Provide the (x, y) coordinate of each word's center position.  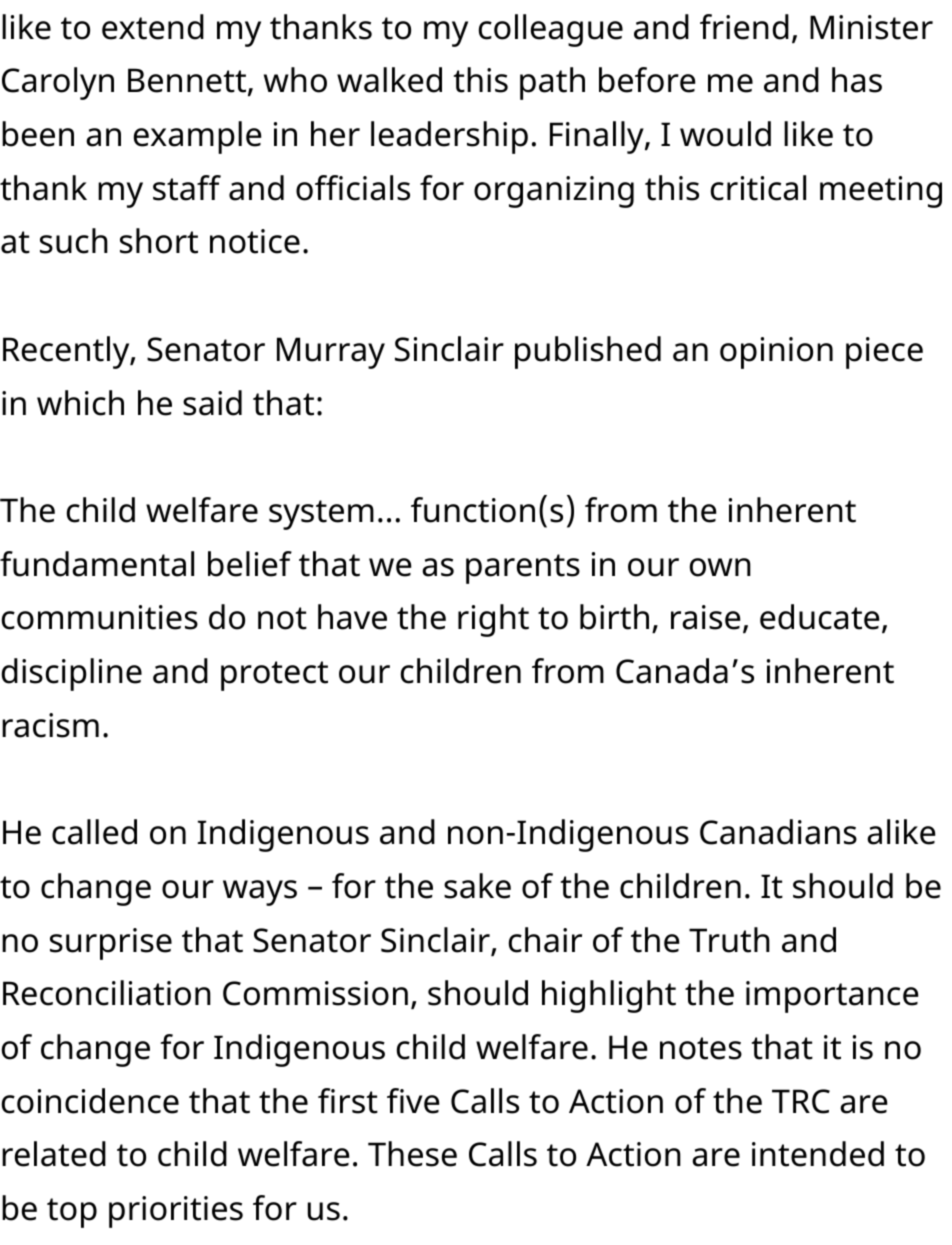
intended (818, 1154)
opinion (776, 353)
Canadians (778, 832)
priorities (176, 1212)
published (588, 352)
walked (389, 80)
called (94, 832)
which (80, 403)
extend (153, 27)
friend (744, 27)
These (412, 1154)
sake (477, 886)
